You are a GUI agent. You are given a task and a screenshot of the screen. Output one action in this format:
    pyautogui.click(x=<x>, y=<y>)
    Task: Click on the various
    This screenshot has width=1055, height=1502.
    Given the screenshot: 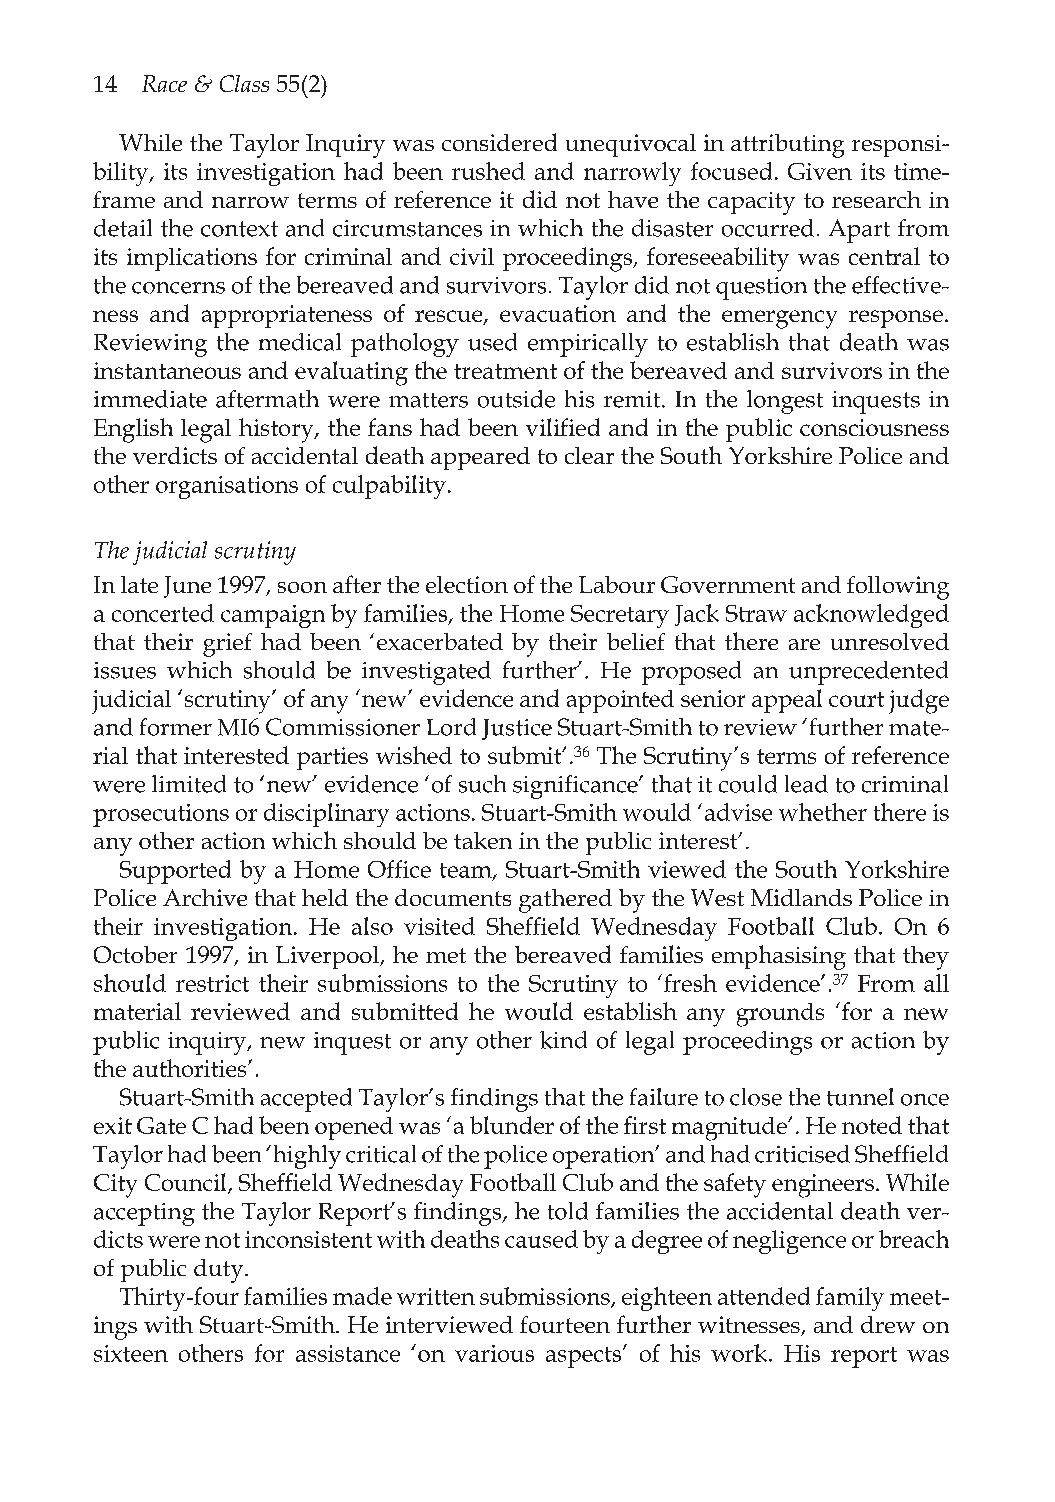 What is the action you would take?
    pyautogui.click(x=494, y=1353)
